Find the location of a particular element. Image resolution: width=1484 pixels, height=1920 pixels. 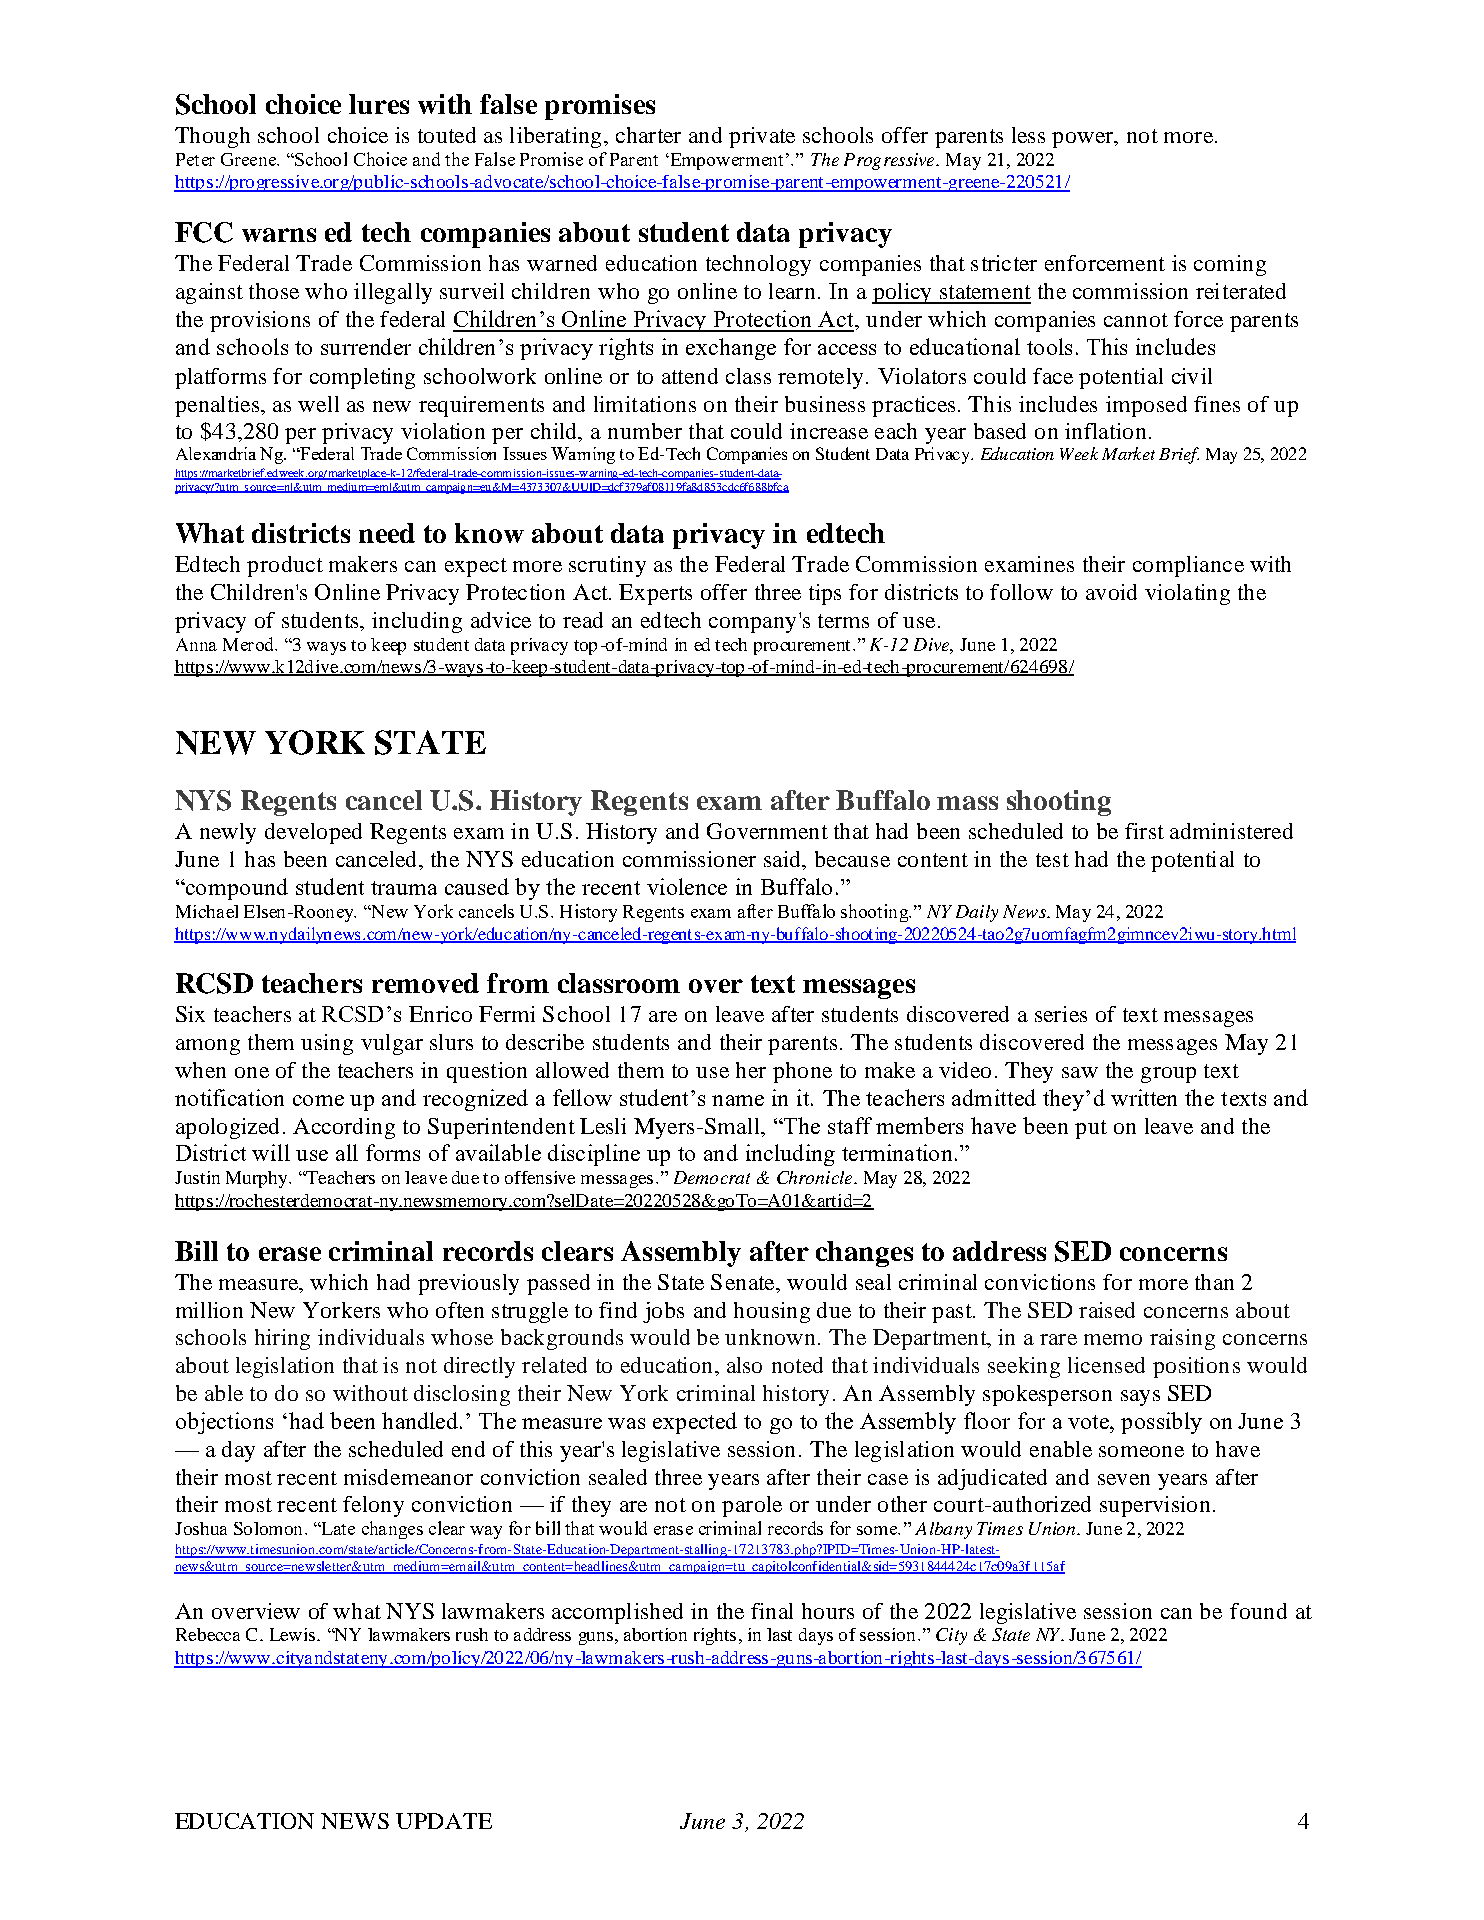

removed is located at coordinates (425, 983).
